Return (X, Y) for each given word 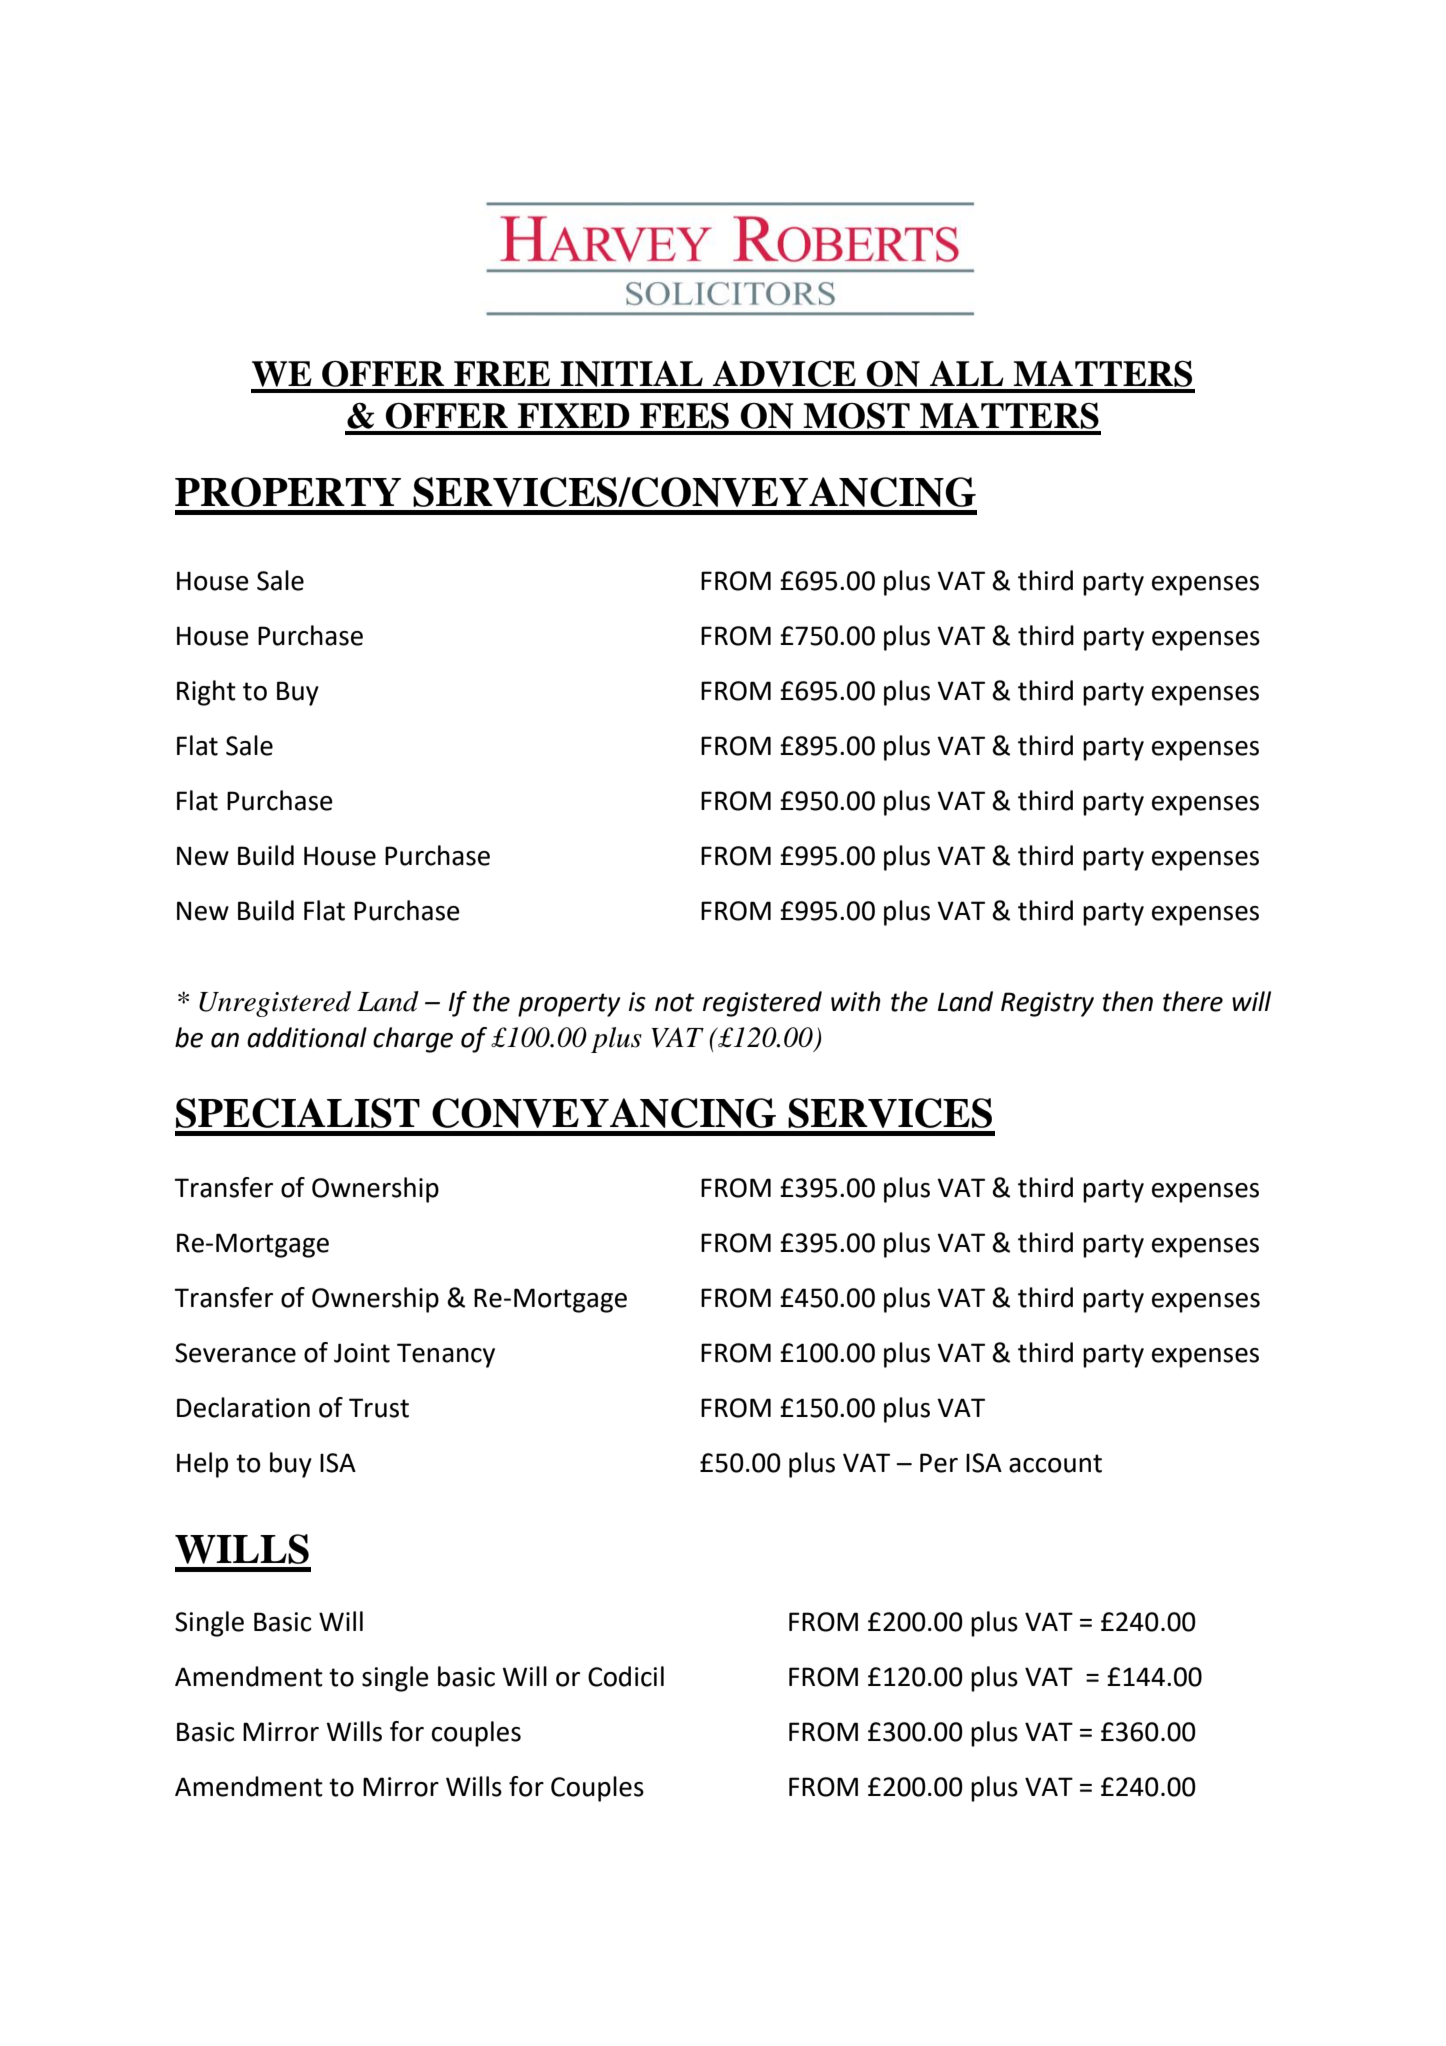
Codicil (626, 1676)
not (674, 1002)
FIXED (573, 415)
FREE (502, 373)
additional (307, 1037)
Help (202, 1465)
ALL (967, 373)
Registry (1047, 1004)
